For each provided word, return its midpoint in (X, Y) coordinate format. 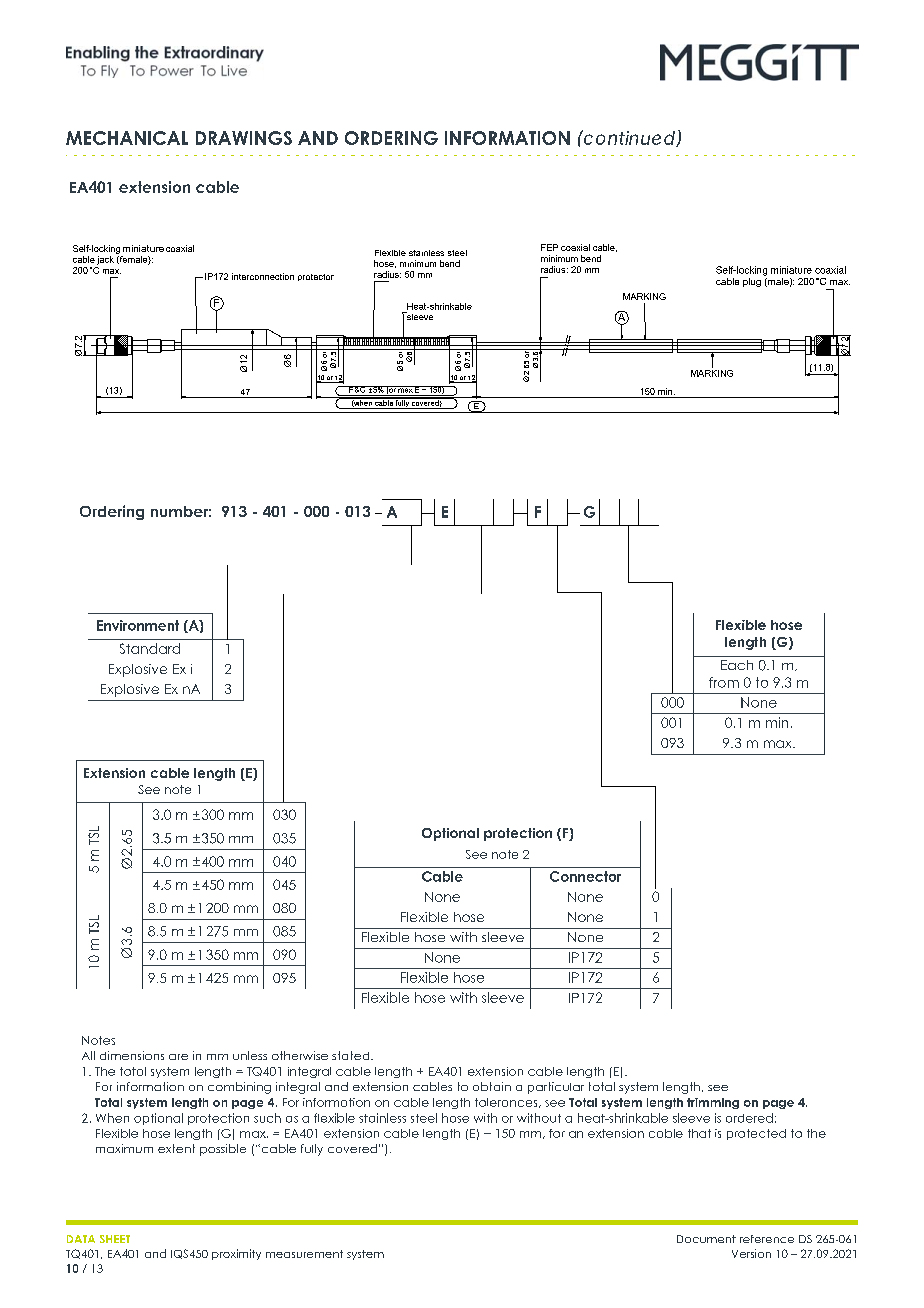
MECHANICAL (127, 138)
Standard (150, 648)
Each (737, 665)
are (178, 1057)
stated (352, 1055)
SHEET (115, 1239)
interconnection (263, 276)
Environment (138, 625)
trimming (713, 1103)
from (724, 682)
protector (316, 277)
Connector (585, 876)
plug (752, 282)
